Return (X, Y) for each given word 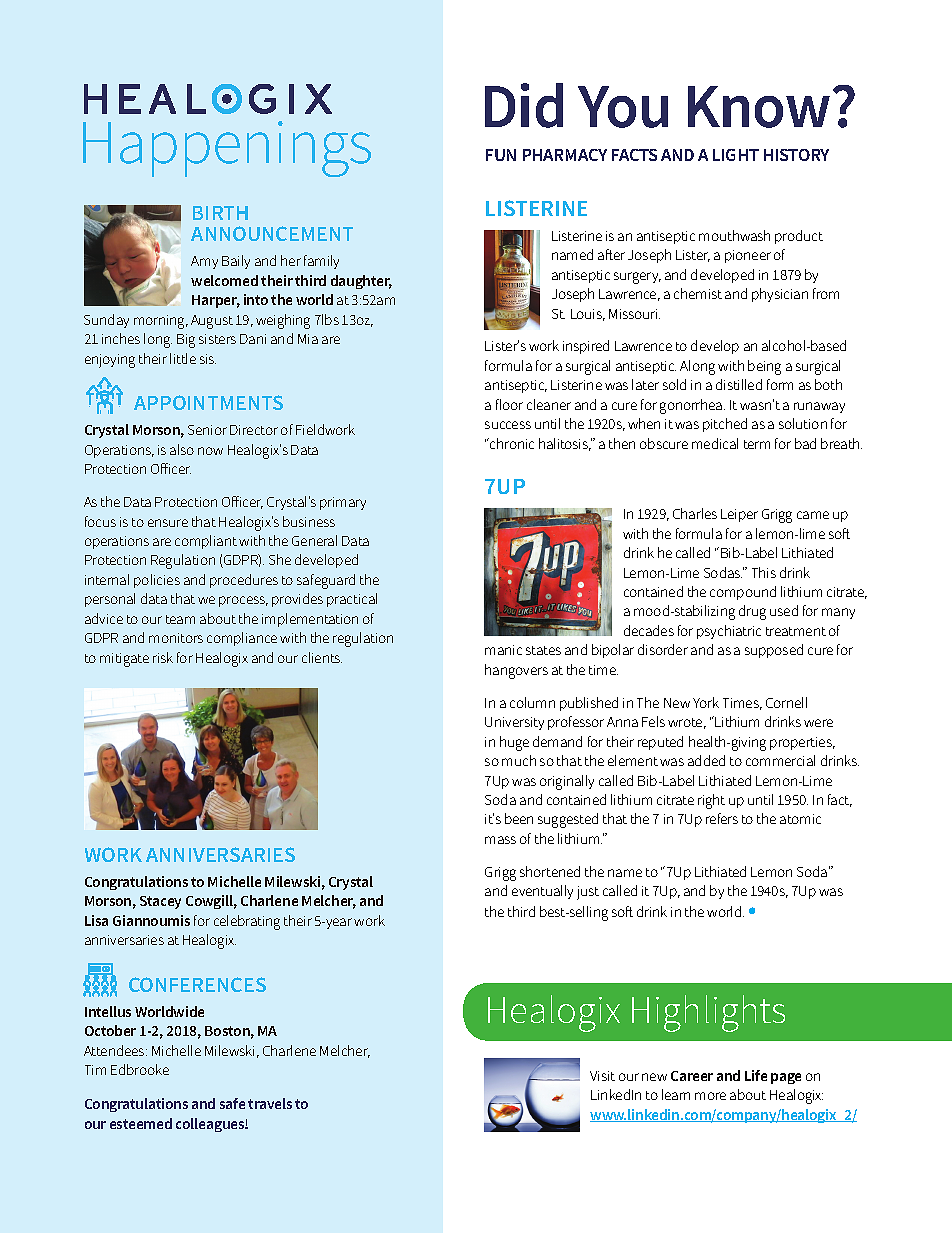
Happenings (227, 149)
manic (503, 650)
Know (759, 107)
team (180, 619)
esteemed (141, 1123)
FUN (501, 155)
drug (752, 612)
